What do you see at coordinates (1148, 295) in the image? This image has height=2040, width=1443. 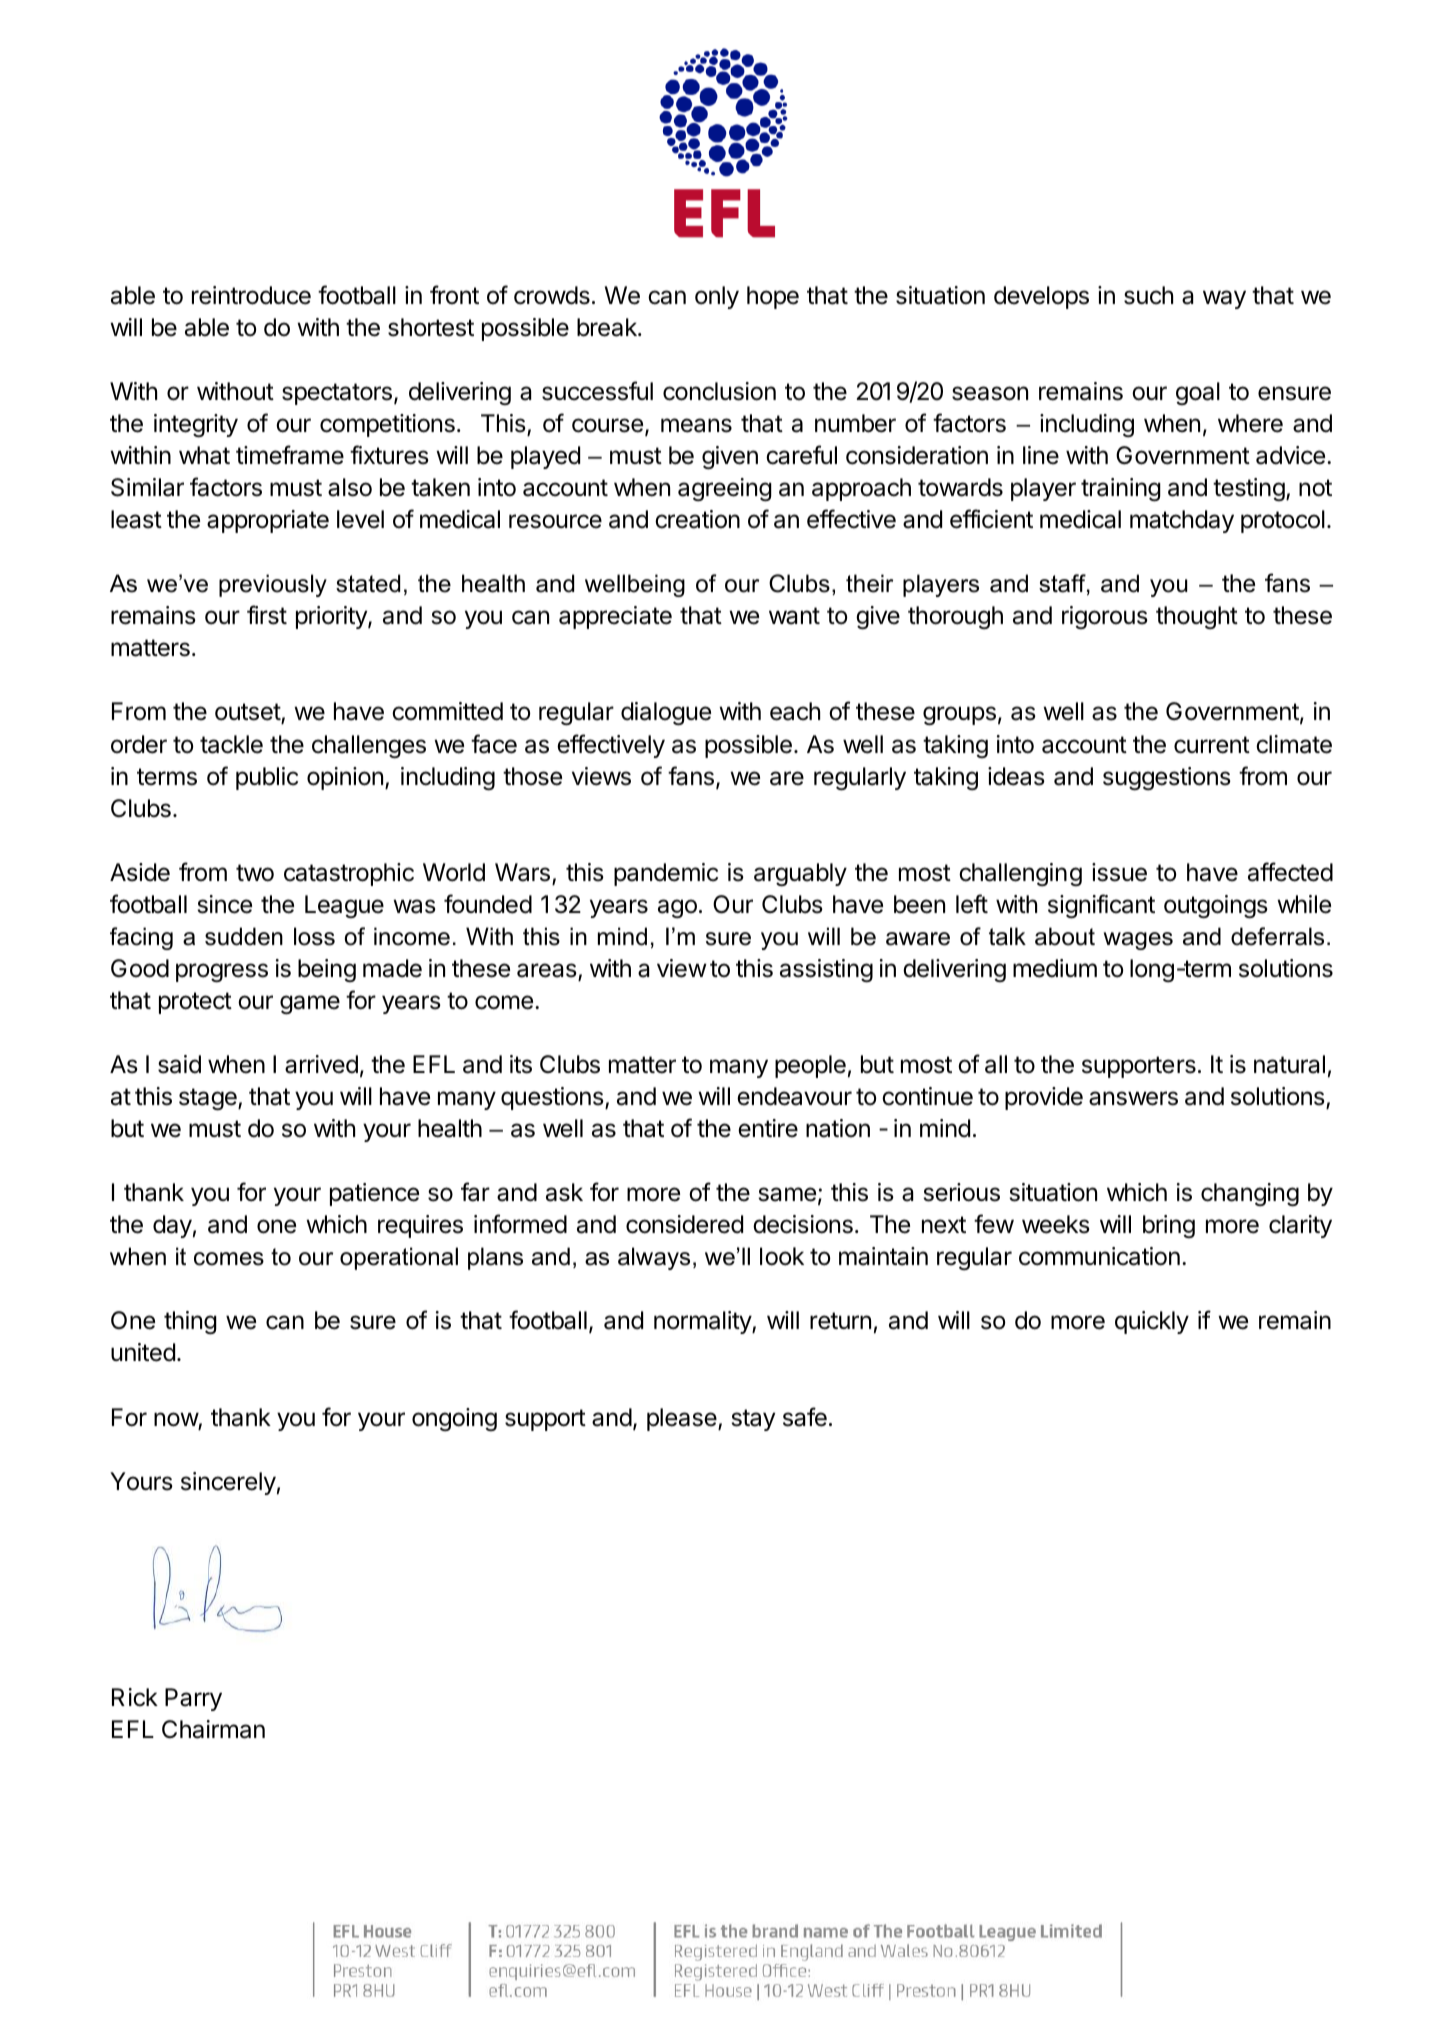 I see `such` at bounding box center [1148, 295].
